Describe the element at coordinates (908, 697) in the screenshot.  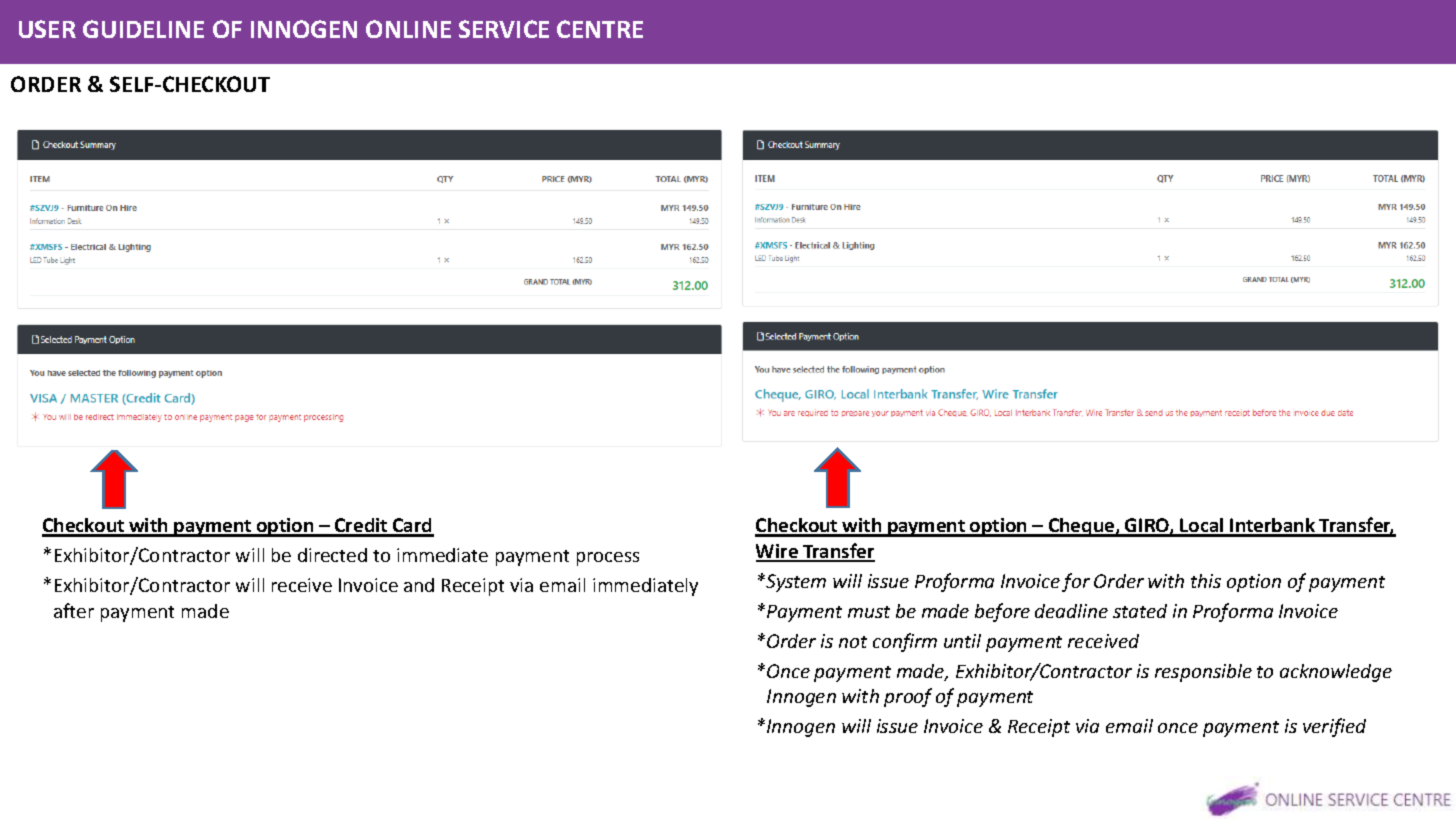
I see `proof` at that location.
